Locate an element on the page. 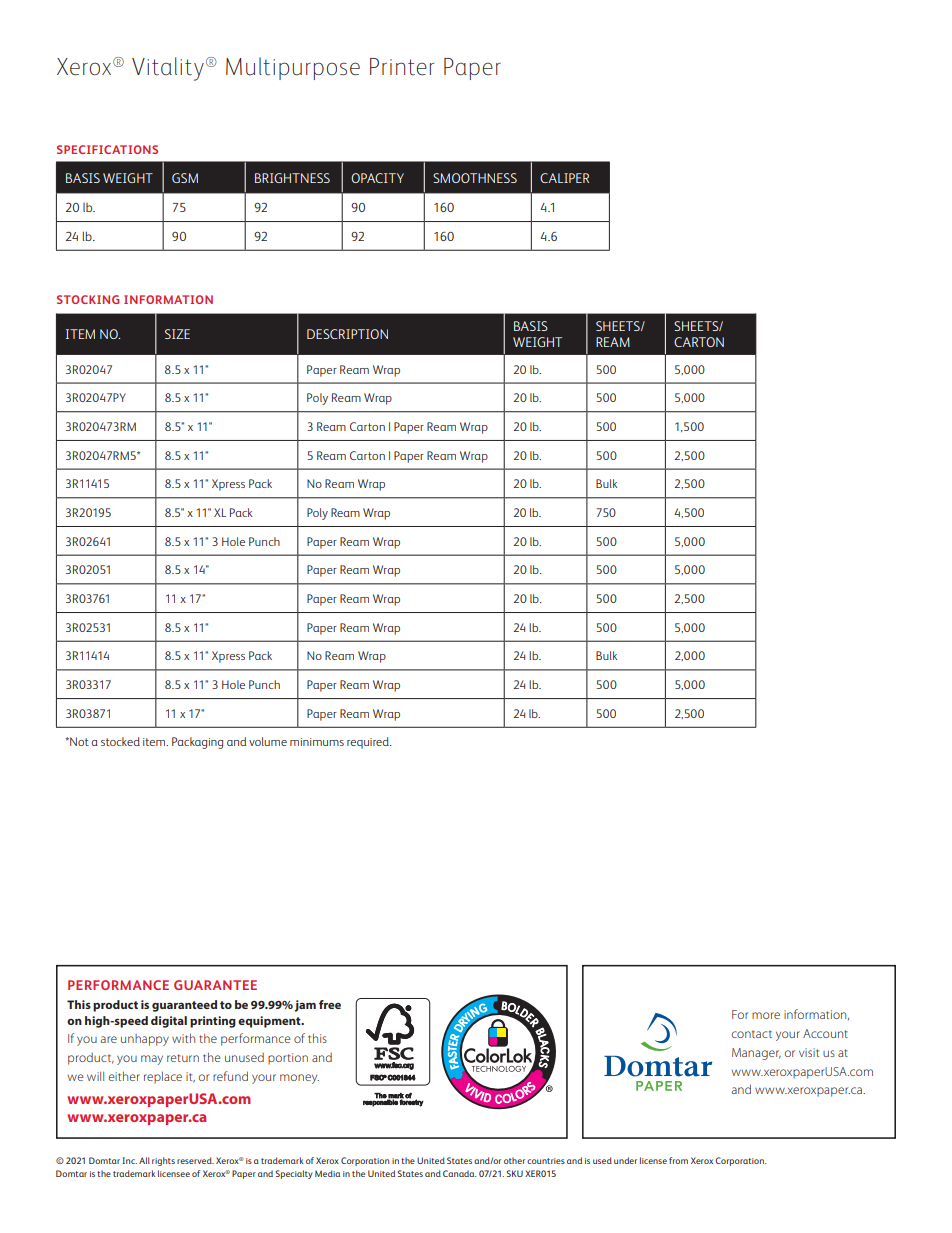 This image has height=1233, width=952. stocked is located at coordinates (120, 741).
